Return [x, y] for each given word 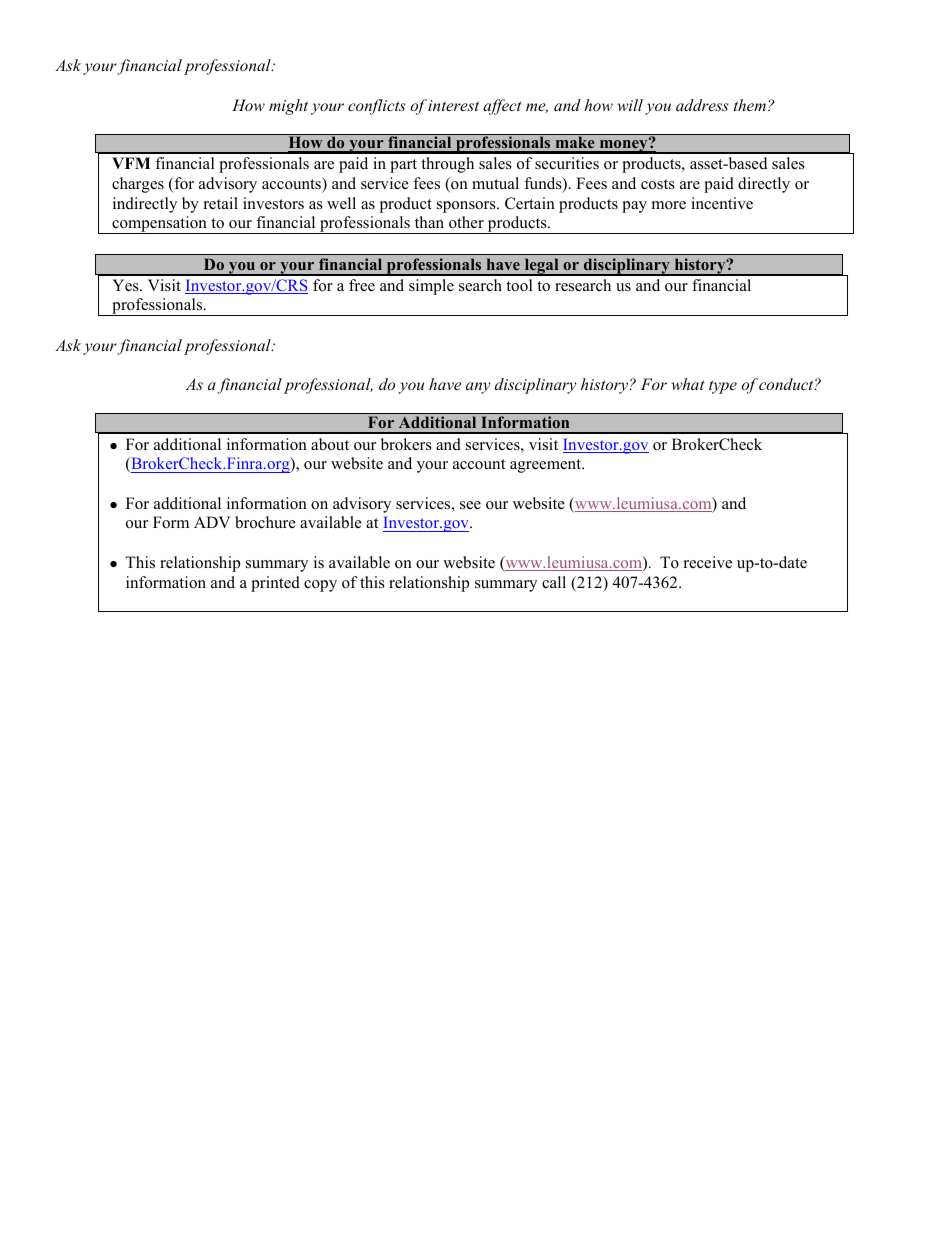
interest [453, 105]
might [288, 107]
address [702, 105]
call [554, 582]
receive [708, 562]
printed [275, 584]
